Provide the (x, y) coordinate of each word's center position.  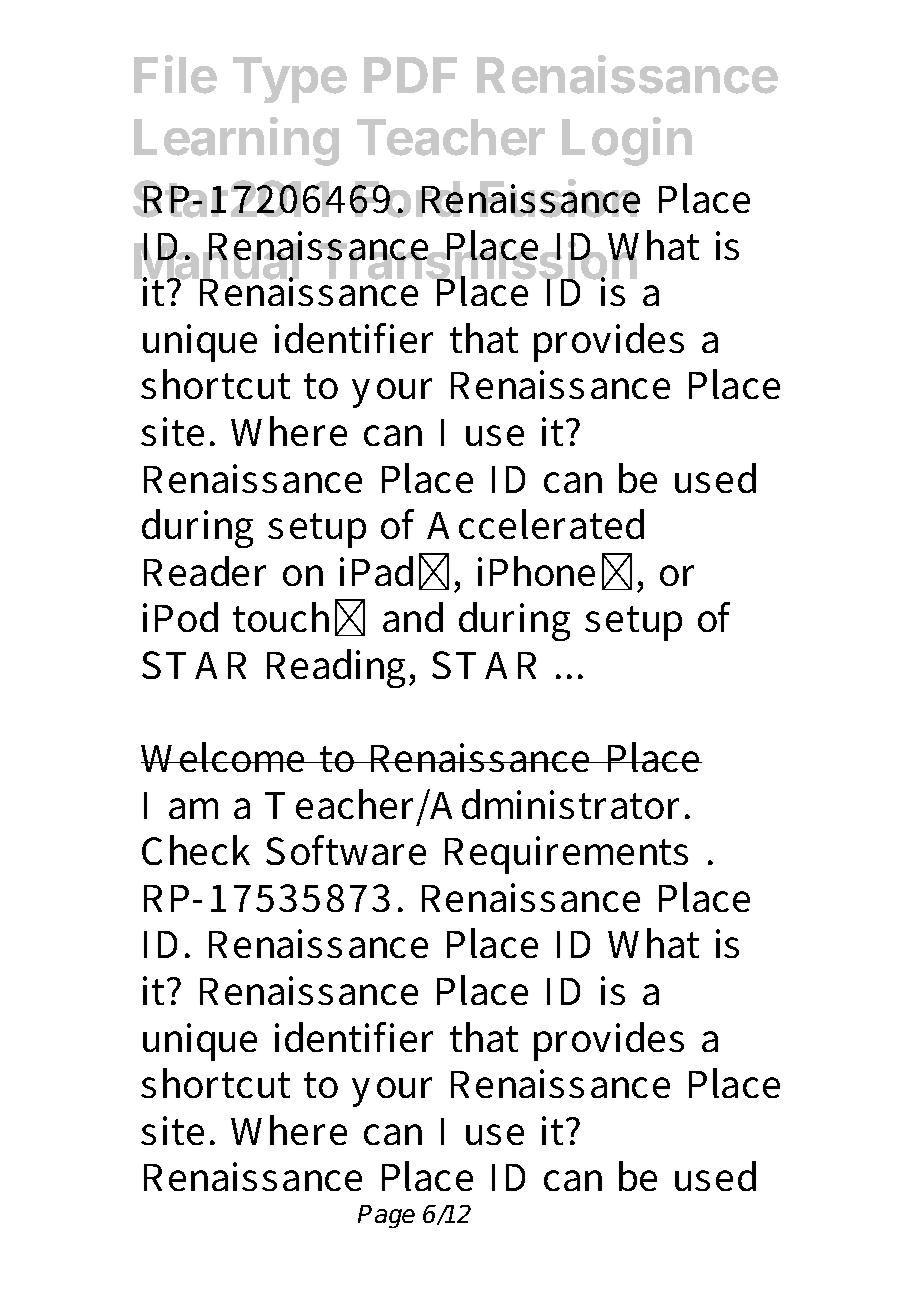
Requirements (566, 855)
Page (386, 1216)
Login (627, 141)
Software (346, 850)
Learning (236, 141)
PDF (410, 75)
